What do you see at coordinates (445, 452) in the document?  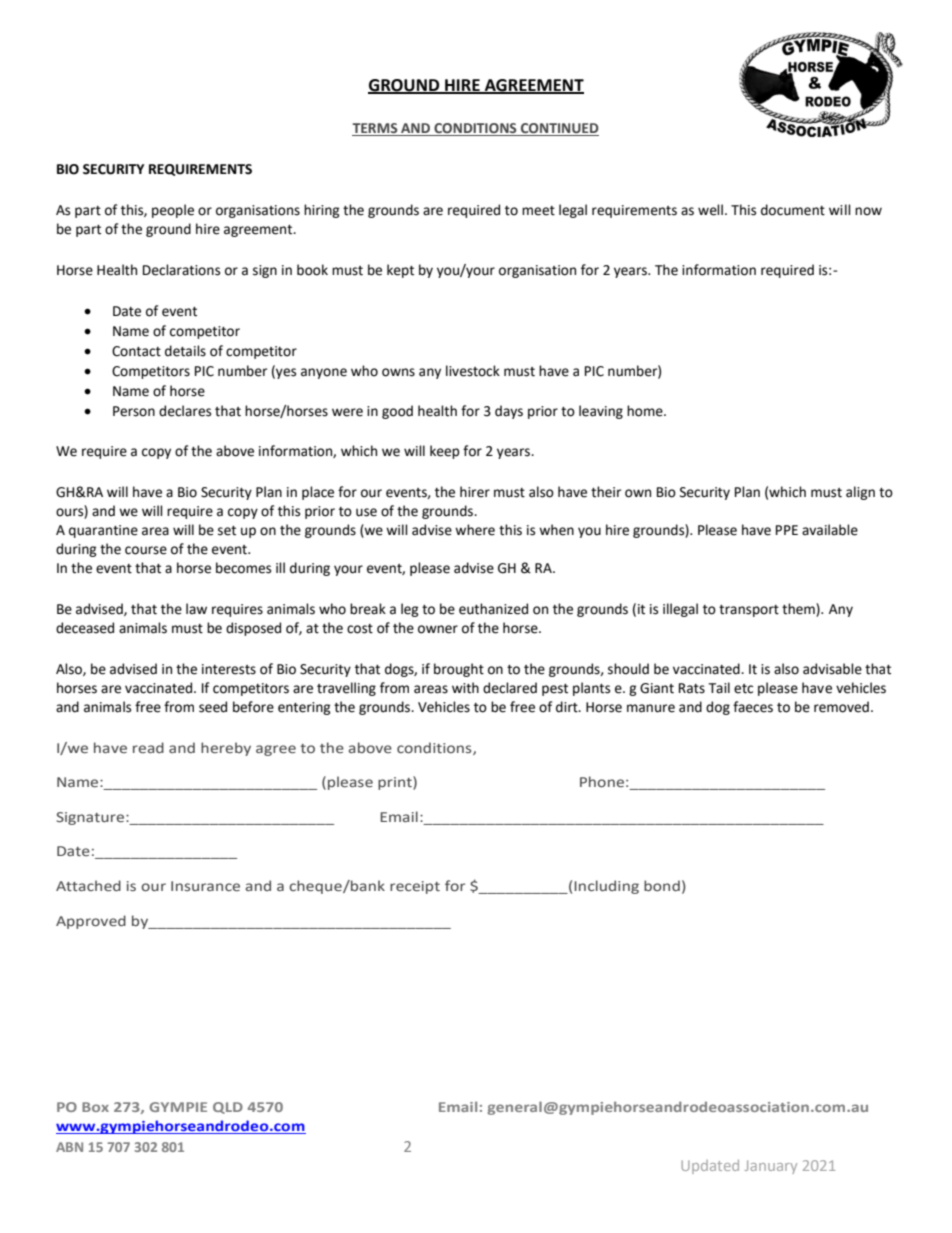 I see `keep` at bounding box center [445, 452].
